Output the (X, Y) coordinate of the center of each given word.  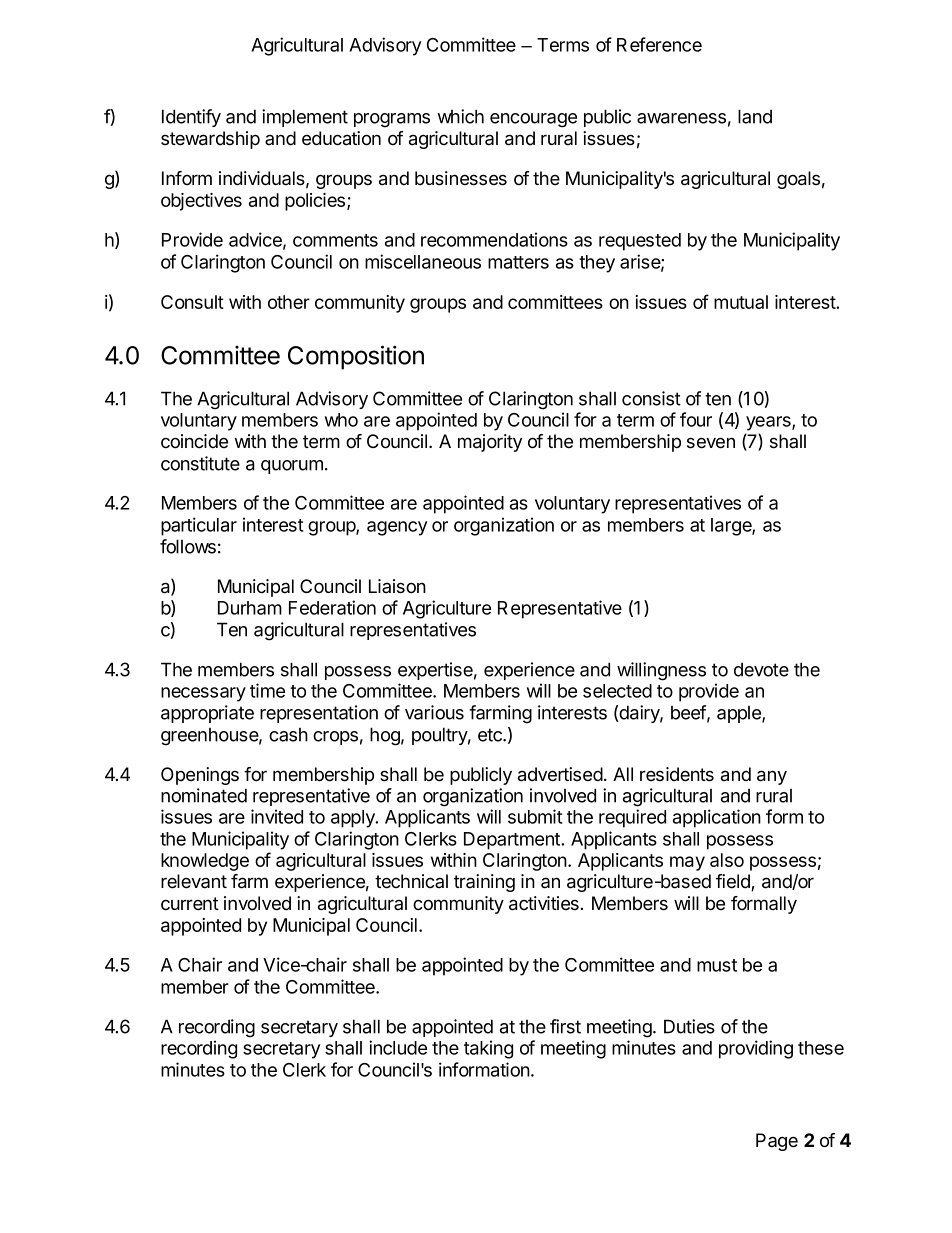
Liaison (397, 586)
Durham (250, 608)
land (755, 116)
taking (488, 1049)
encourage (533, 120)
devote (761, 670)
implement (305, 118)
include (398, 1047)
